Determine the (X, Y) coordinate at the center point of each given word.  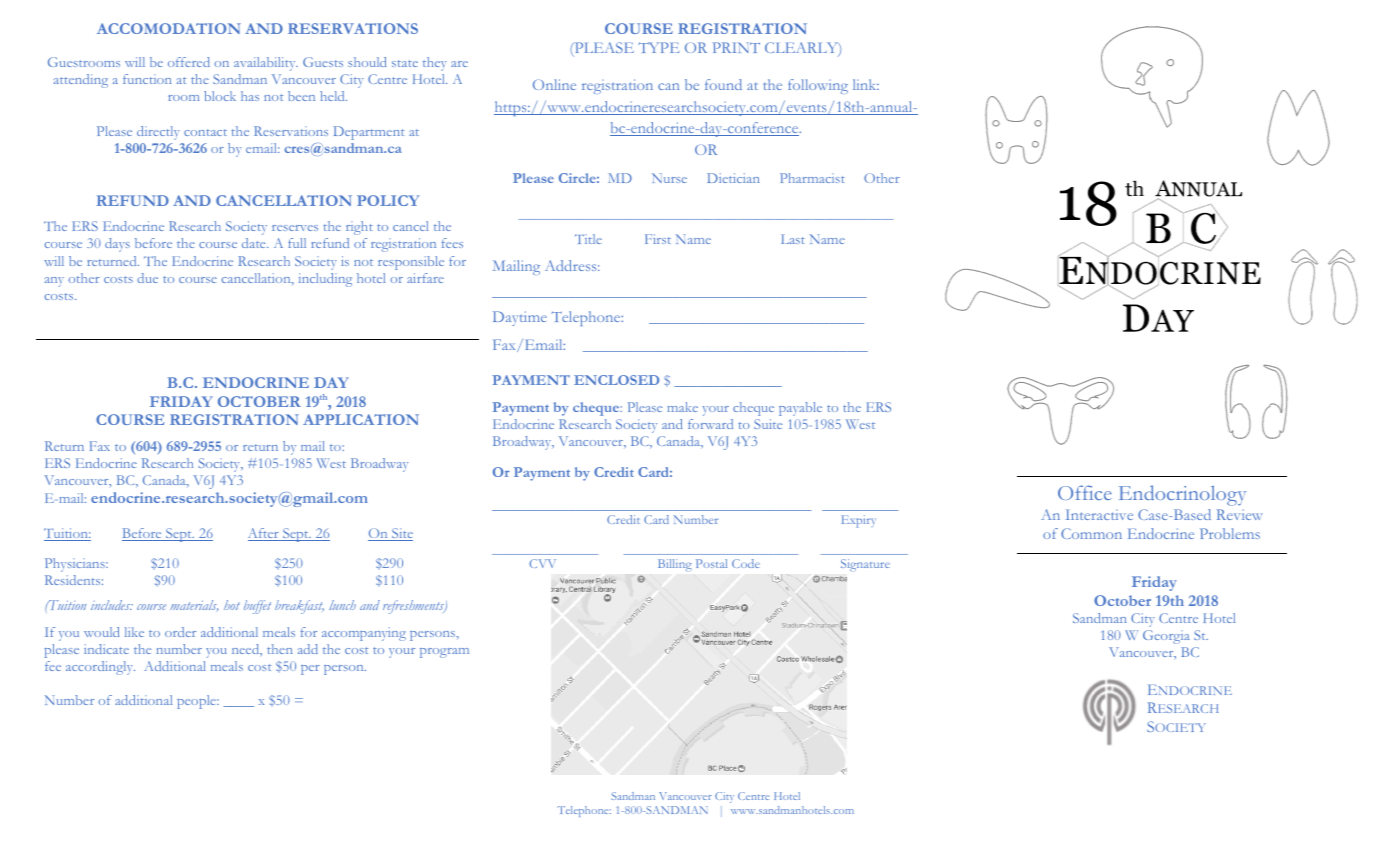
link (866, 84)
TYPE (659, 47)
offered (189, 62)
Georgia (1166, 637)
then (279, 649)
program (444, 653)
